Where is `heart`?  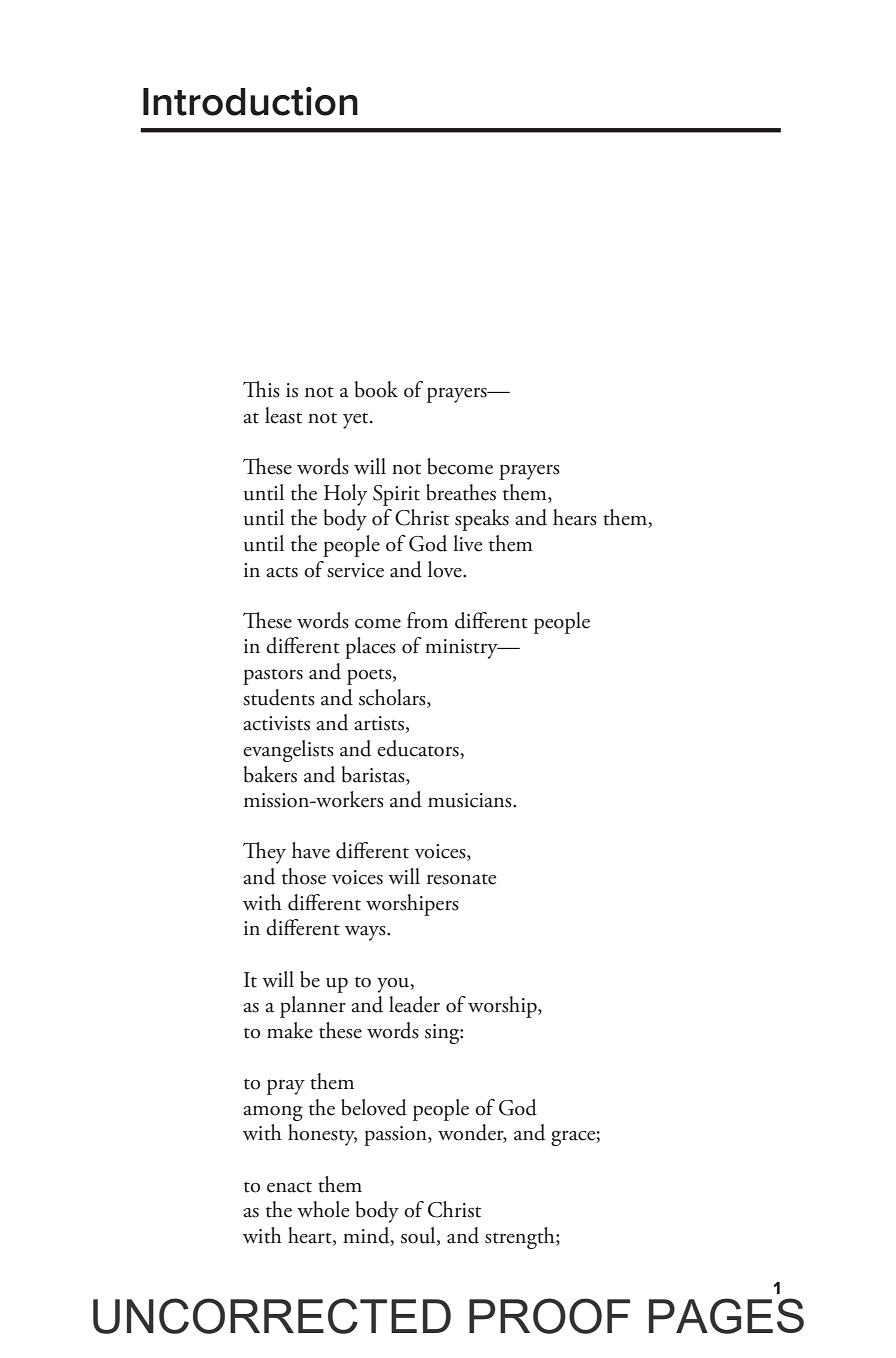 heart is located at coordinates (311, 1236).
